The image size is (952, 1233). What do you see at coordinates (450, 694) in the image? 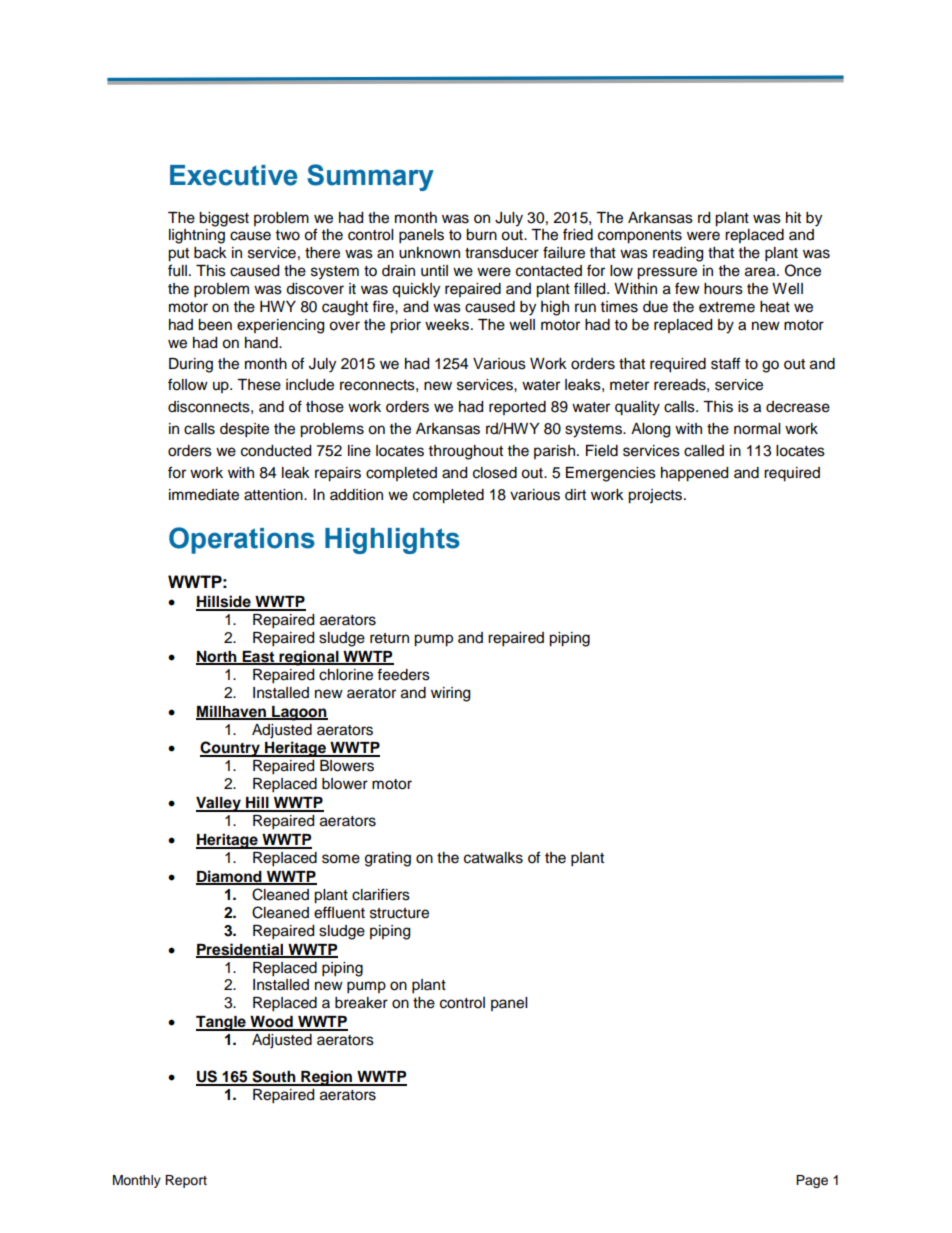
I see `wiring` at bounding box center [450, 694].
